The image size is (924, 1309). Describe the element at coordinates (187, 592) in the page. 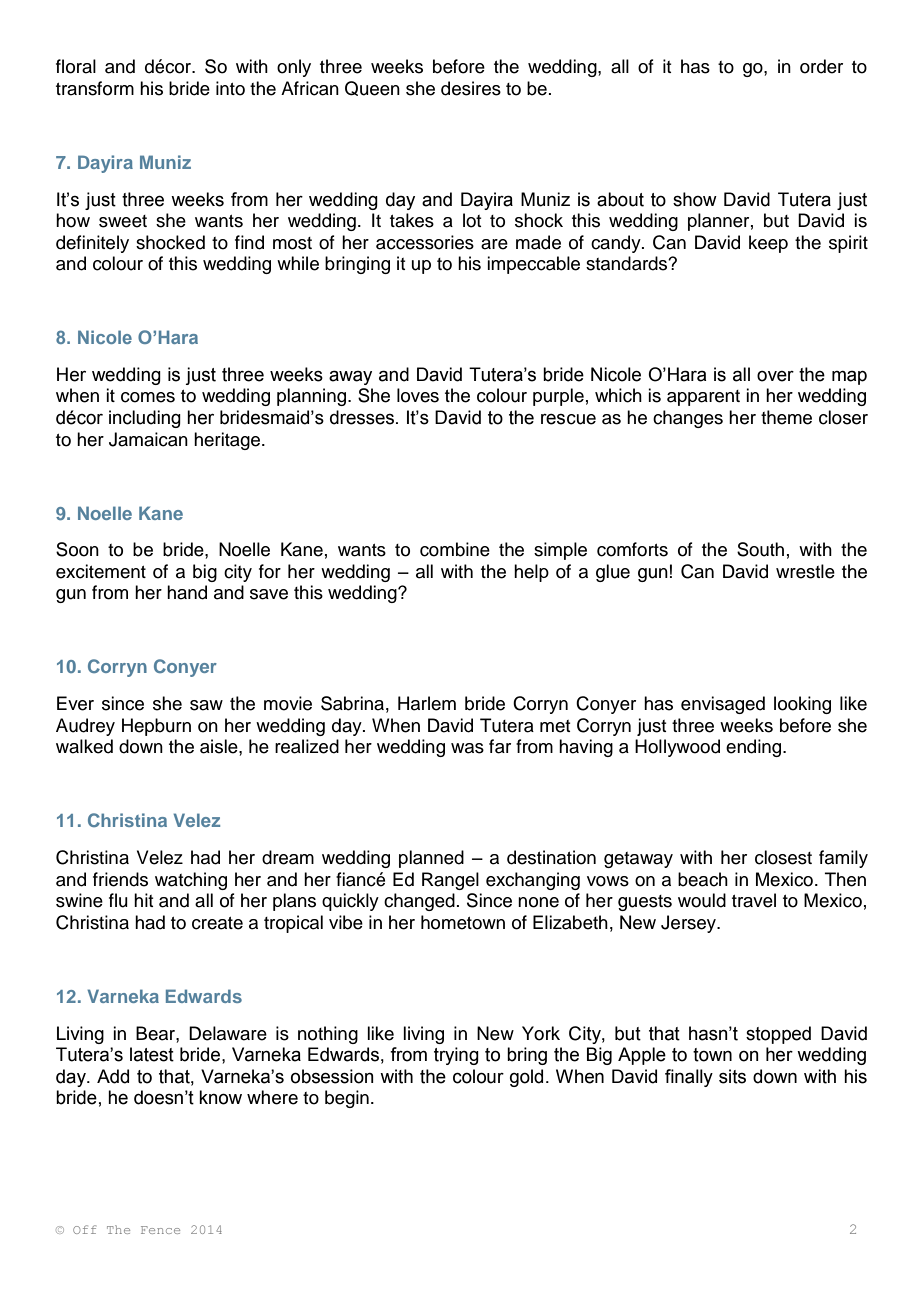

I see `hand` at that location.
